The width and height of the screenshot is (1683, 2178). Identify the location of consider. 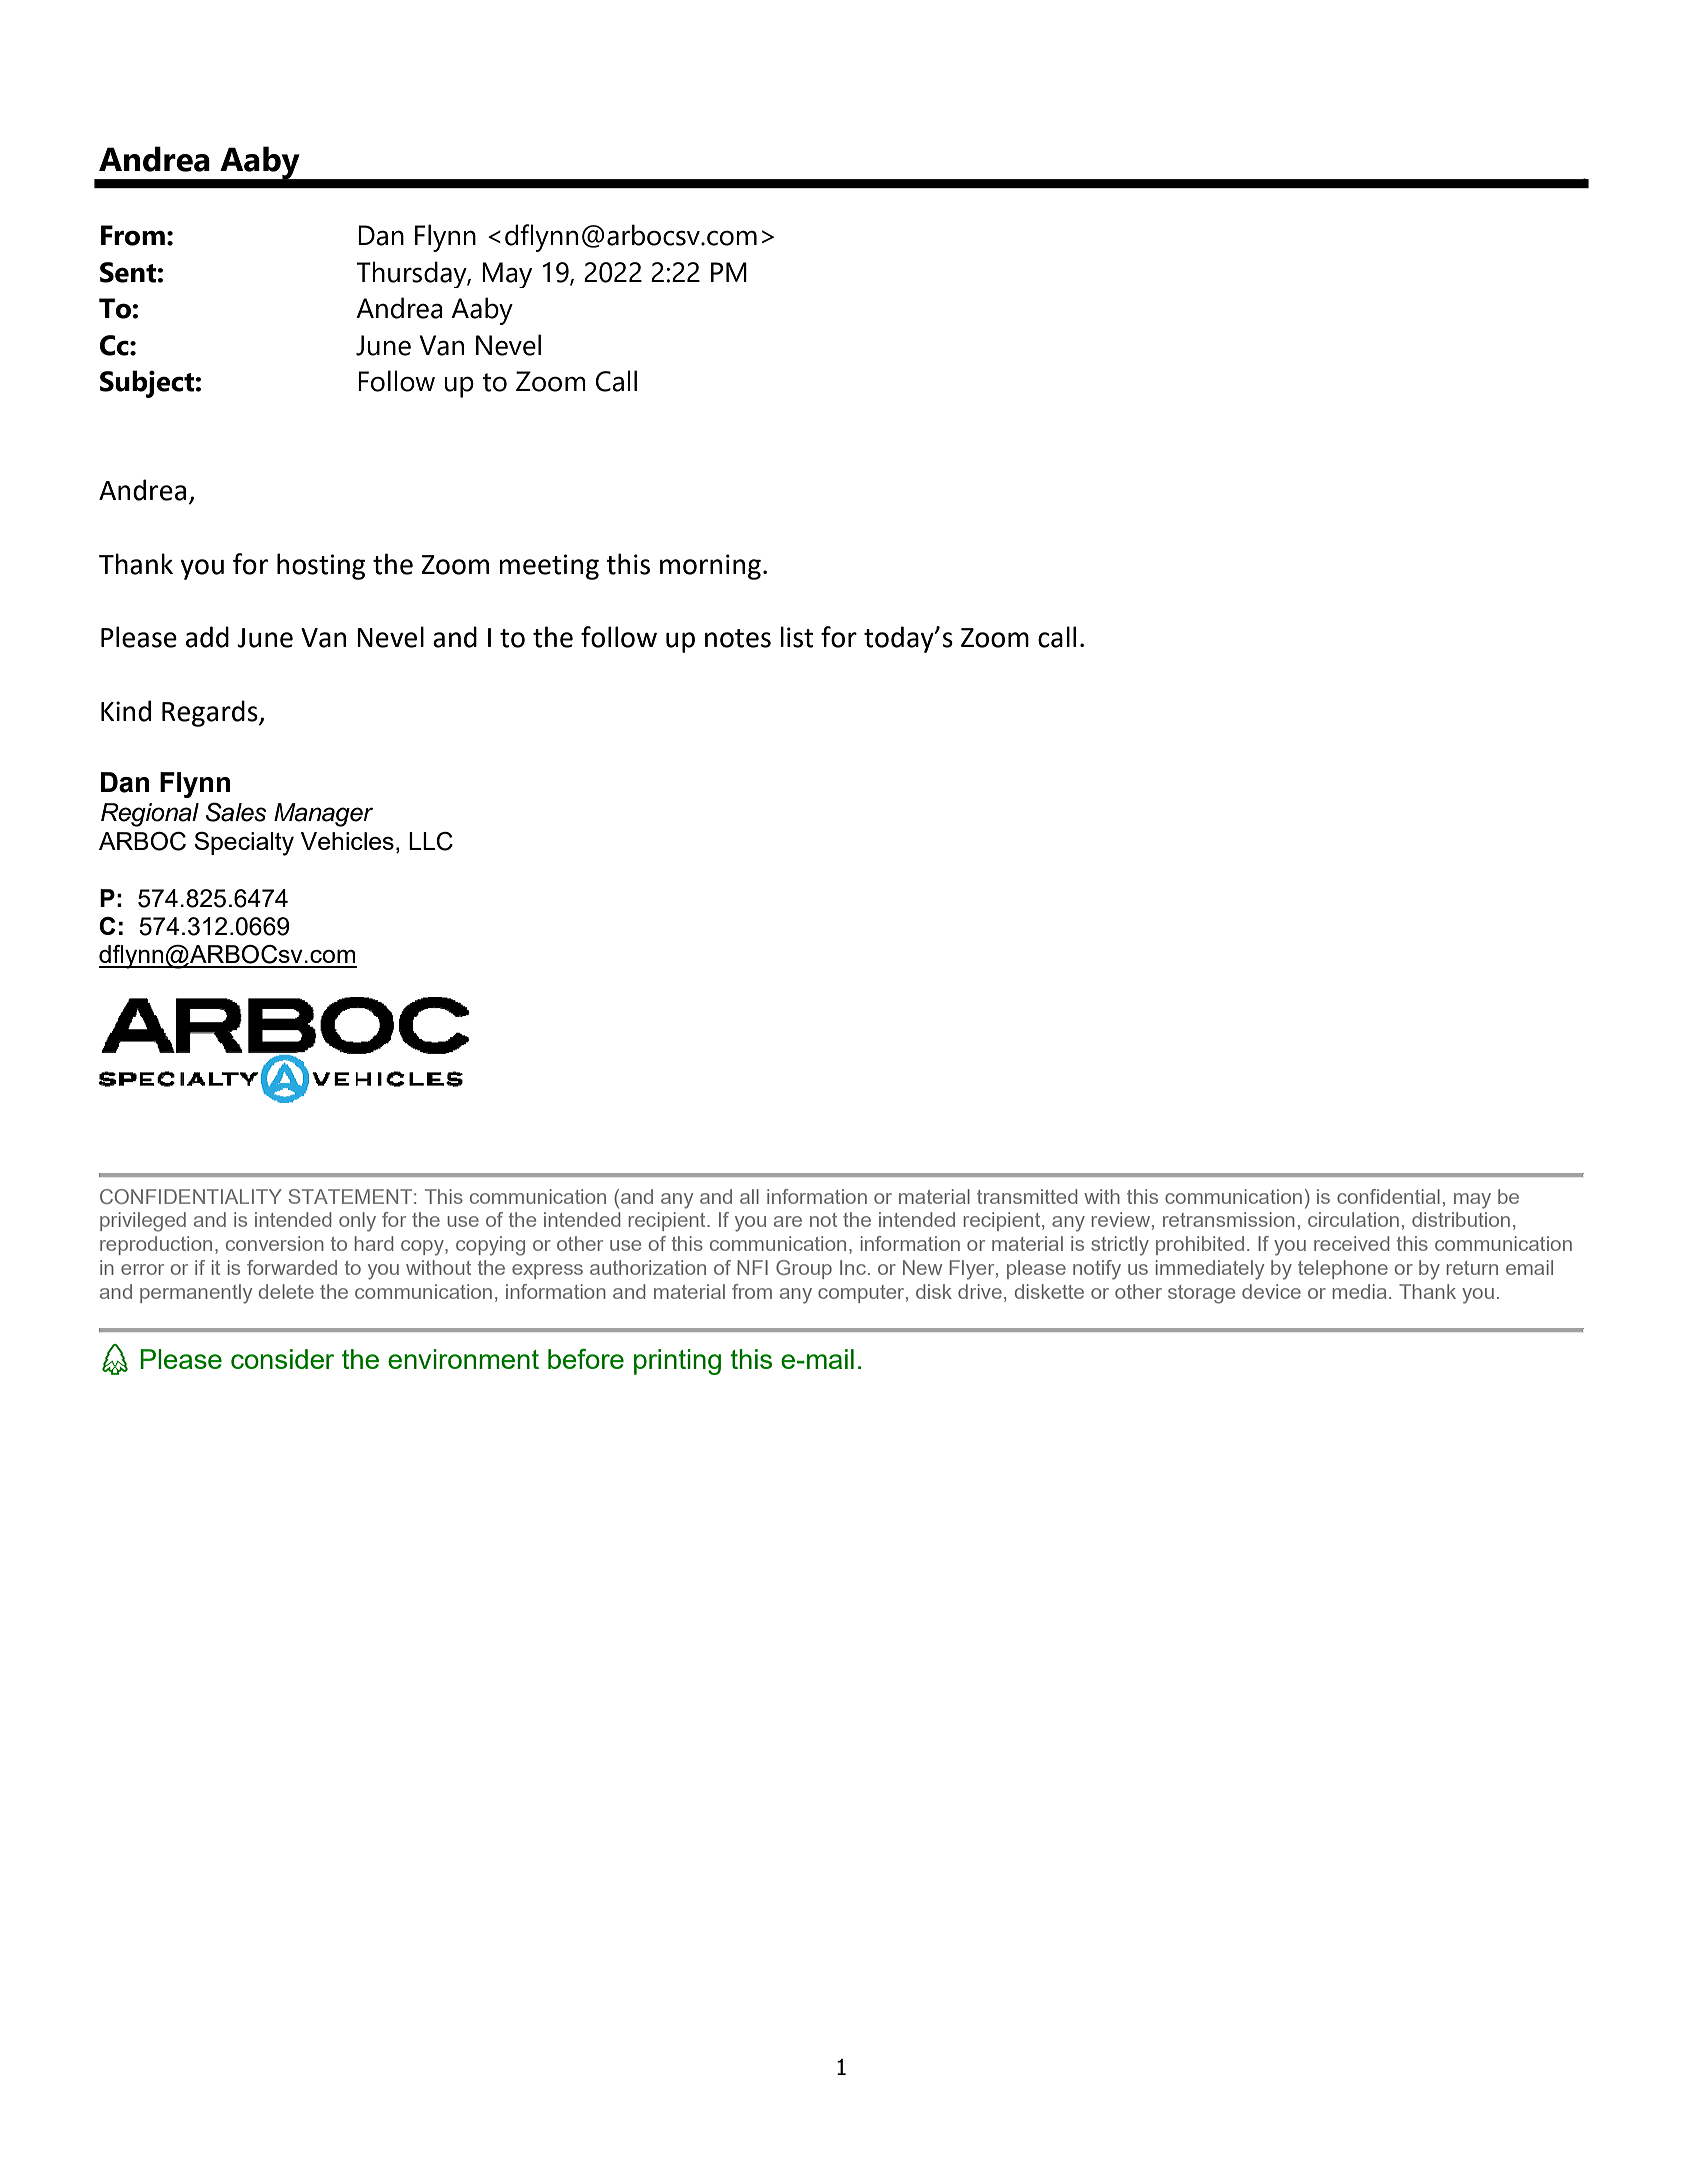
(282, 1359).
